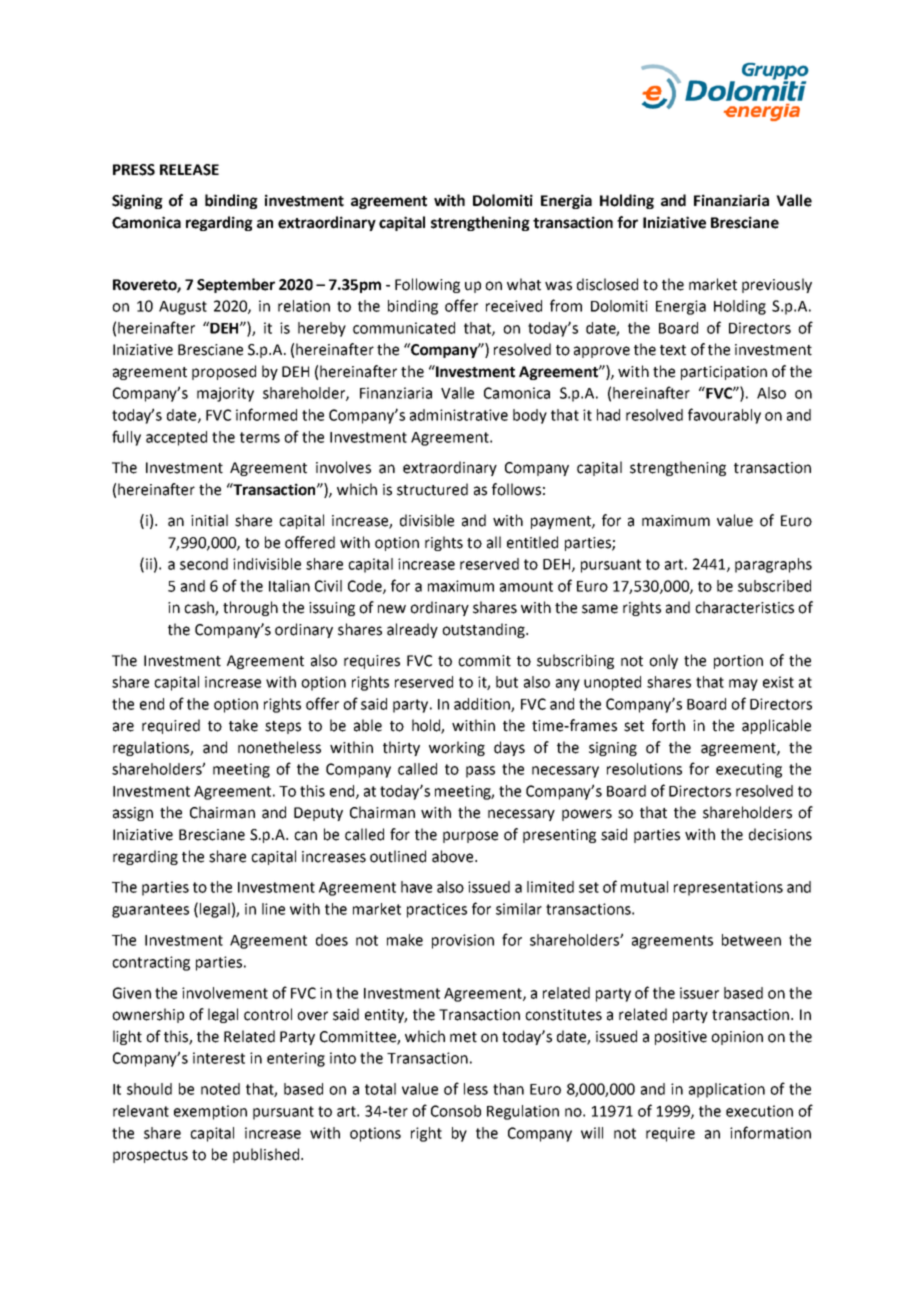 The height and width of the document is (1308, 924). I want to click on RELEASE, so click(189, 170).
